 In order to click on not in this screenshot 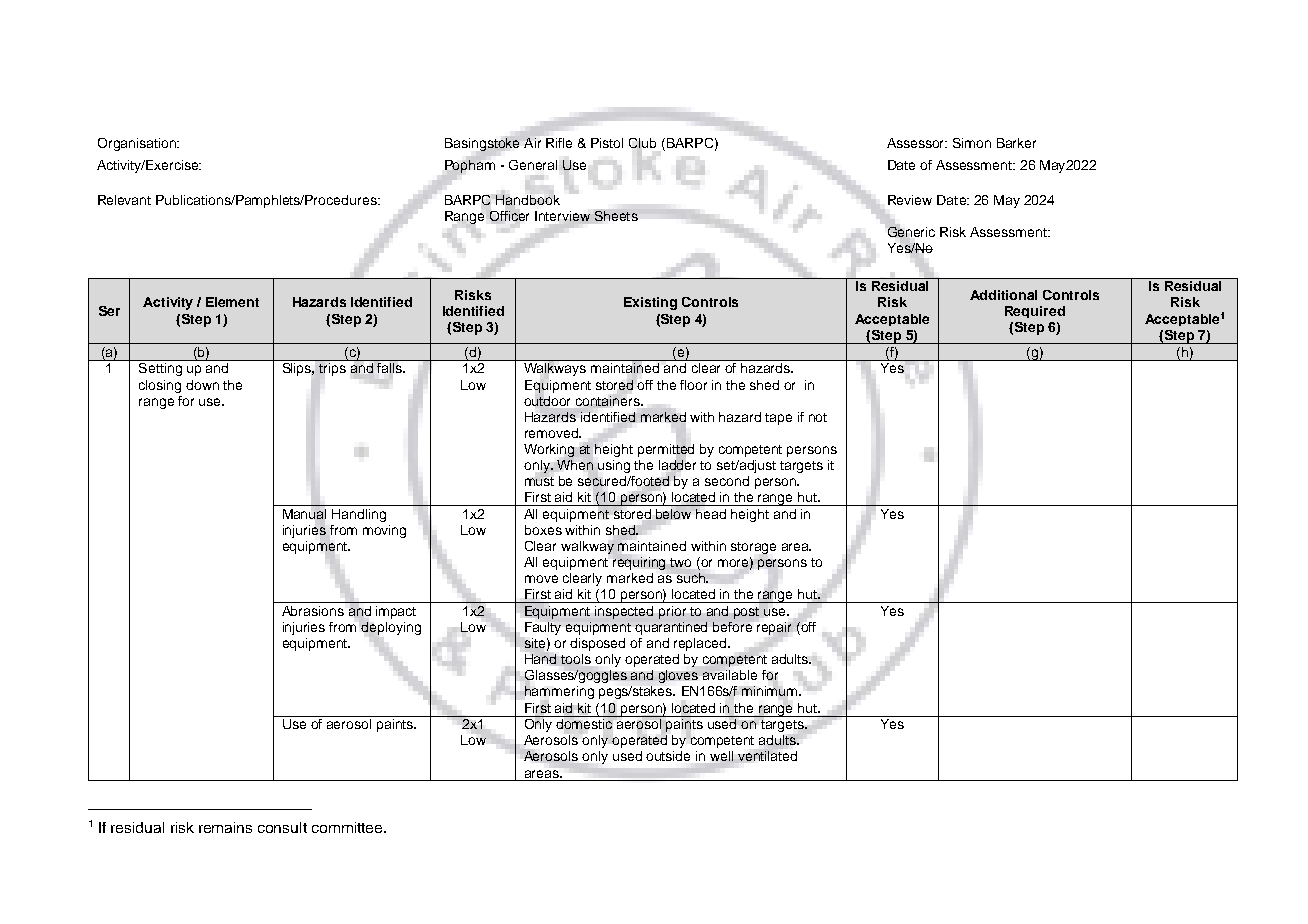, I will do `click(818, 417)`.
